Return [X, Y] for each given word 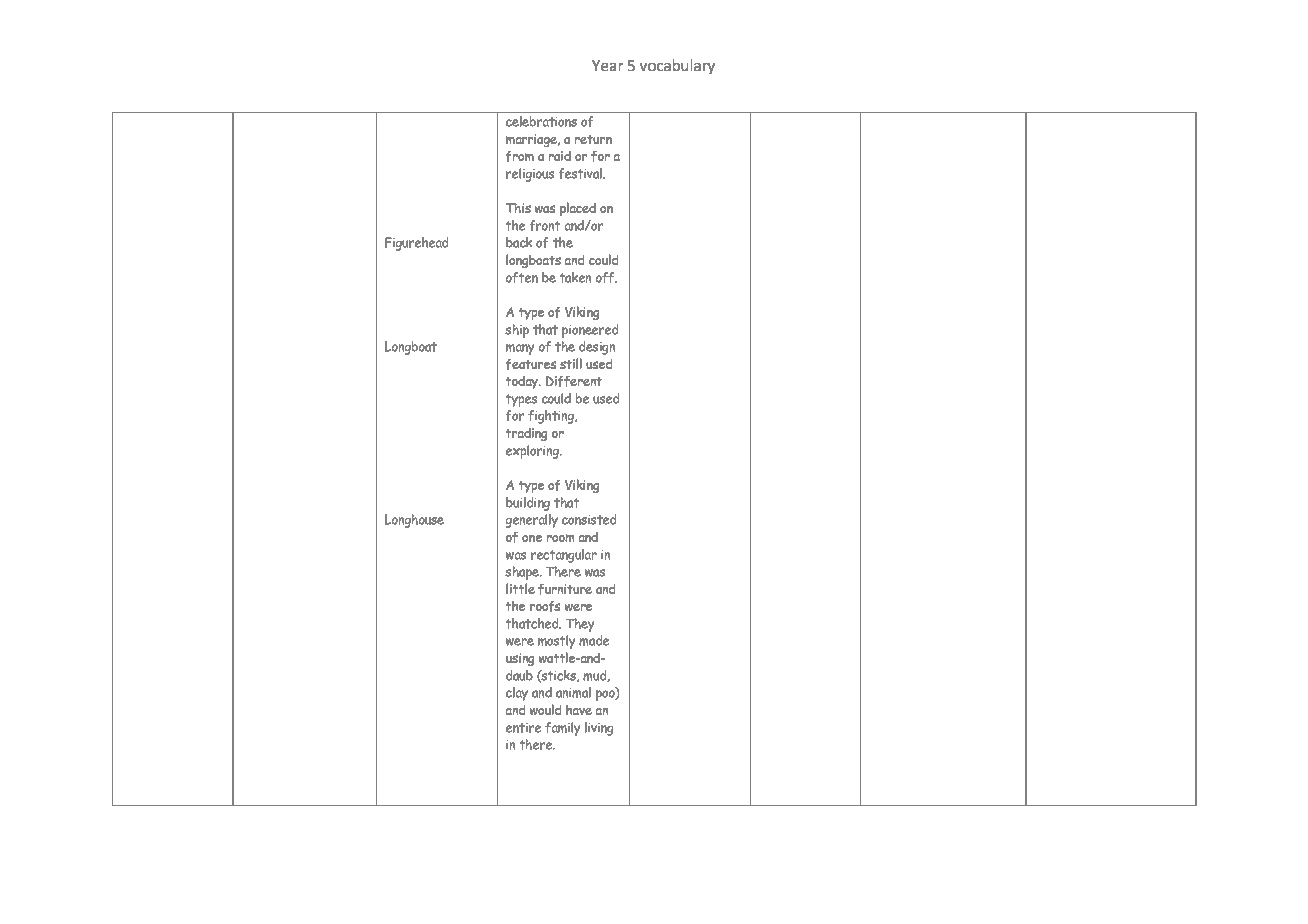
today [523, 382]
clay [517, 694]
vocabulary [677, 66]
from [520, 156]
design [597, 348]
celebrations [541, 121]
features [531, 364]
